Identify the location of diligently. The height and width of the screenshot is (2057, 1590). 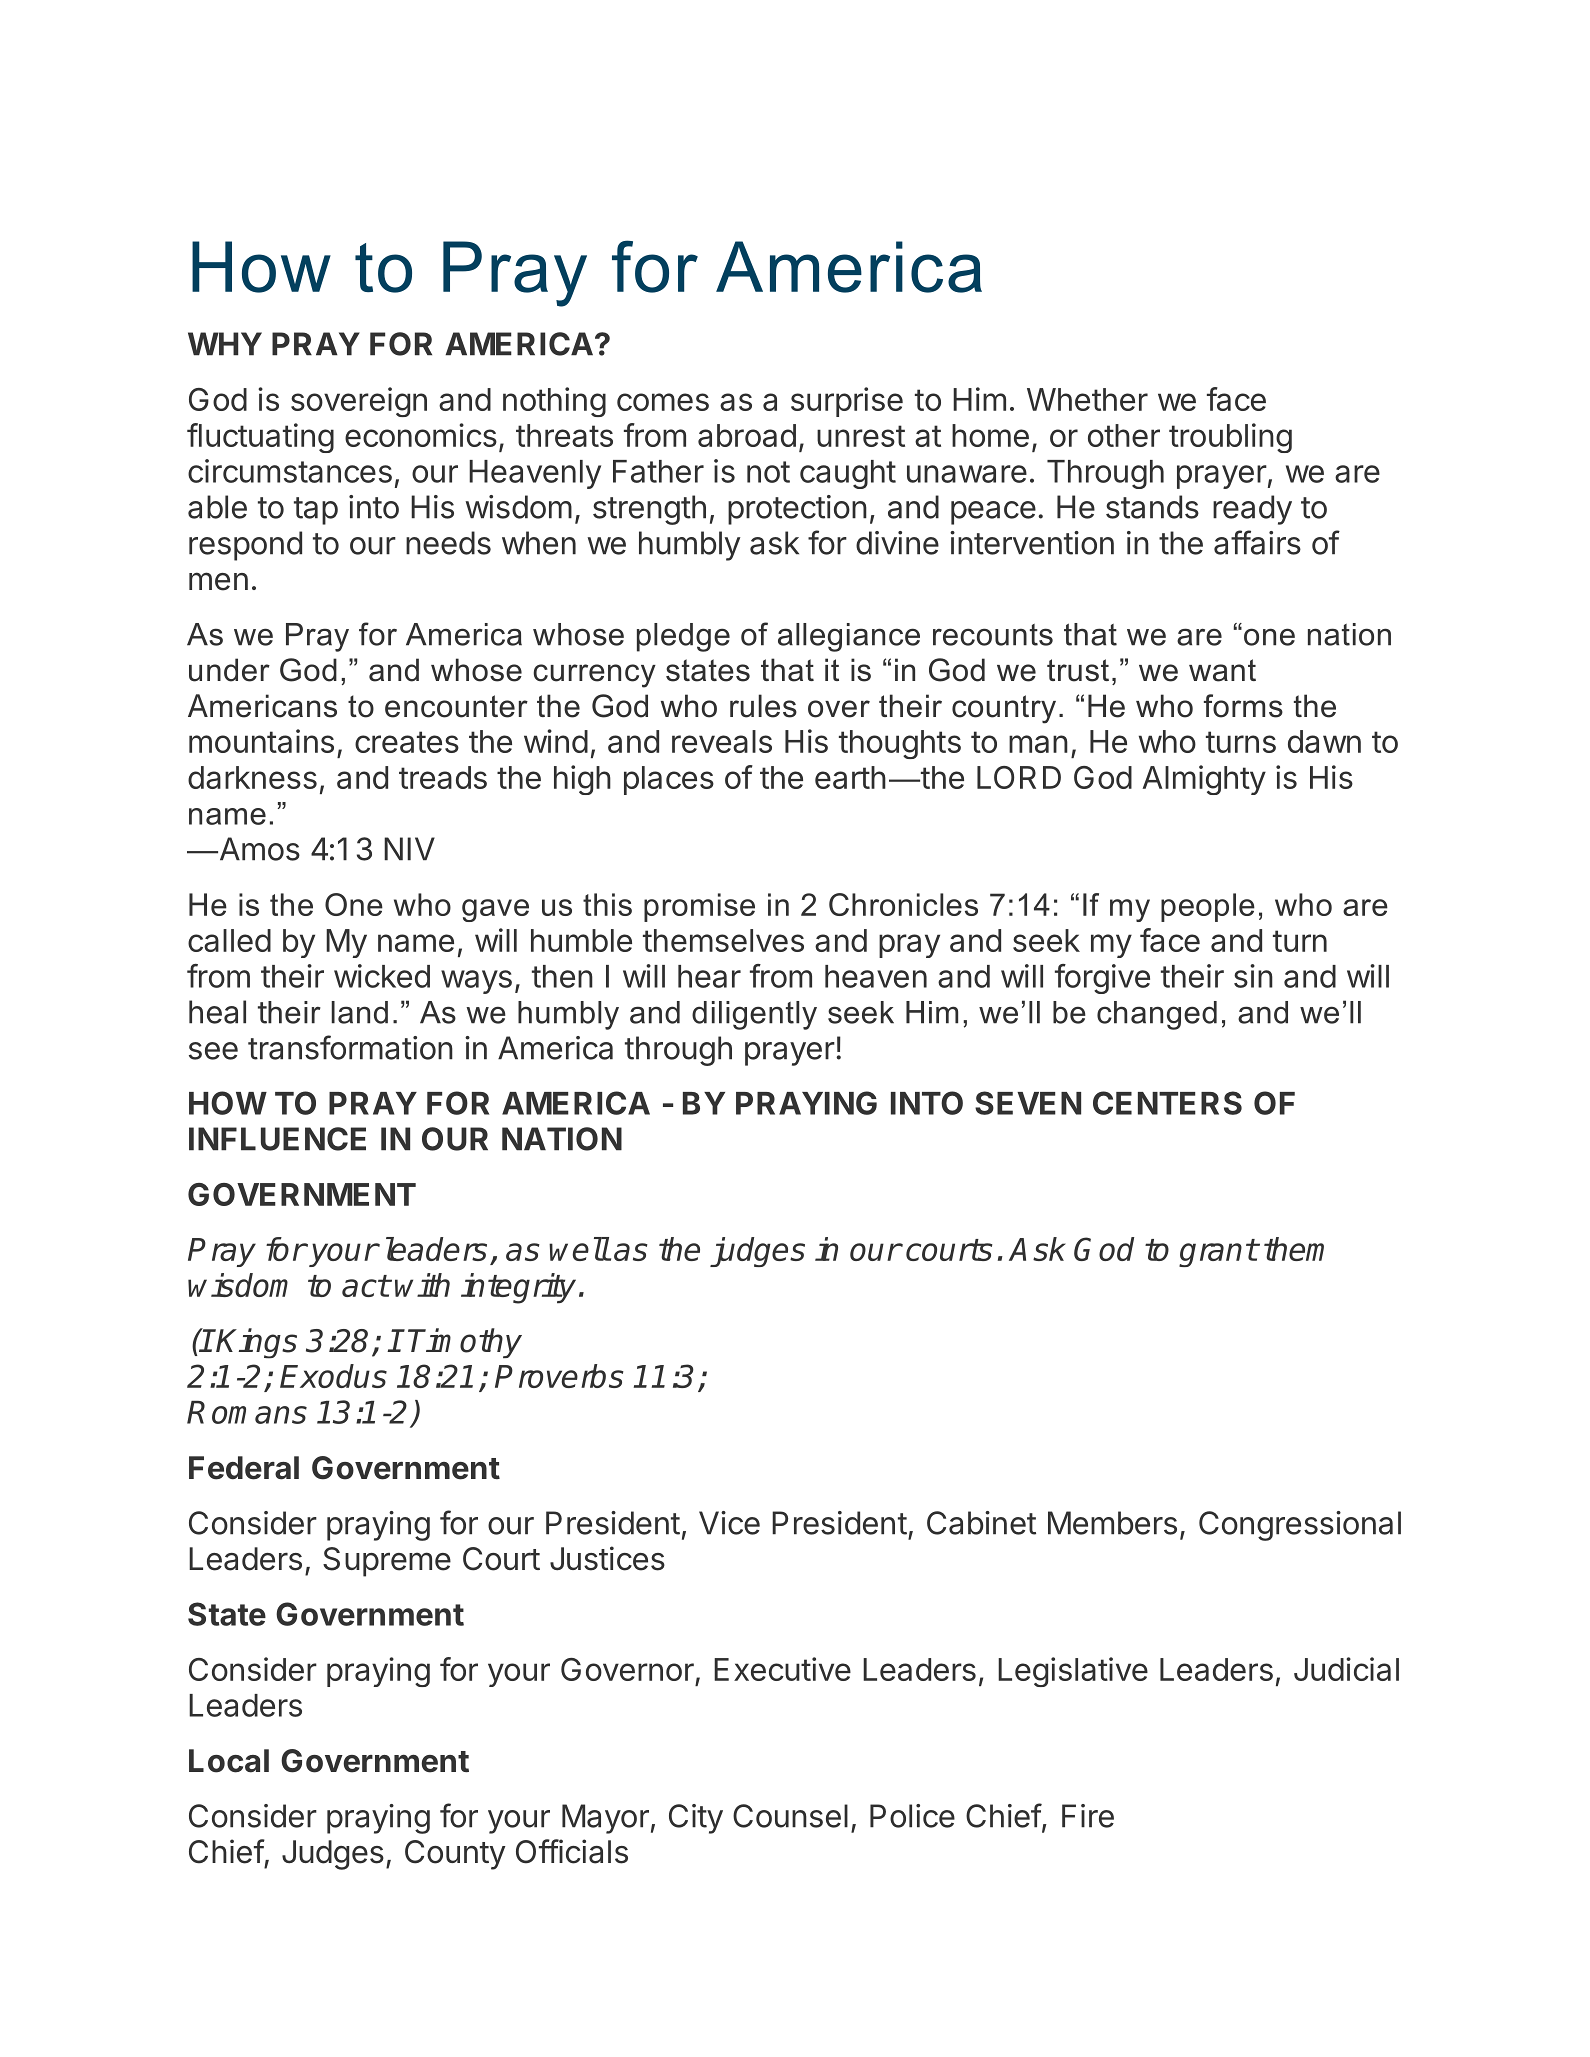
(754, 1015).
